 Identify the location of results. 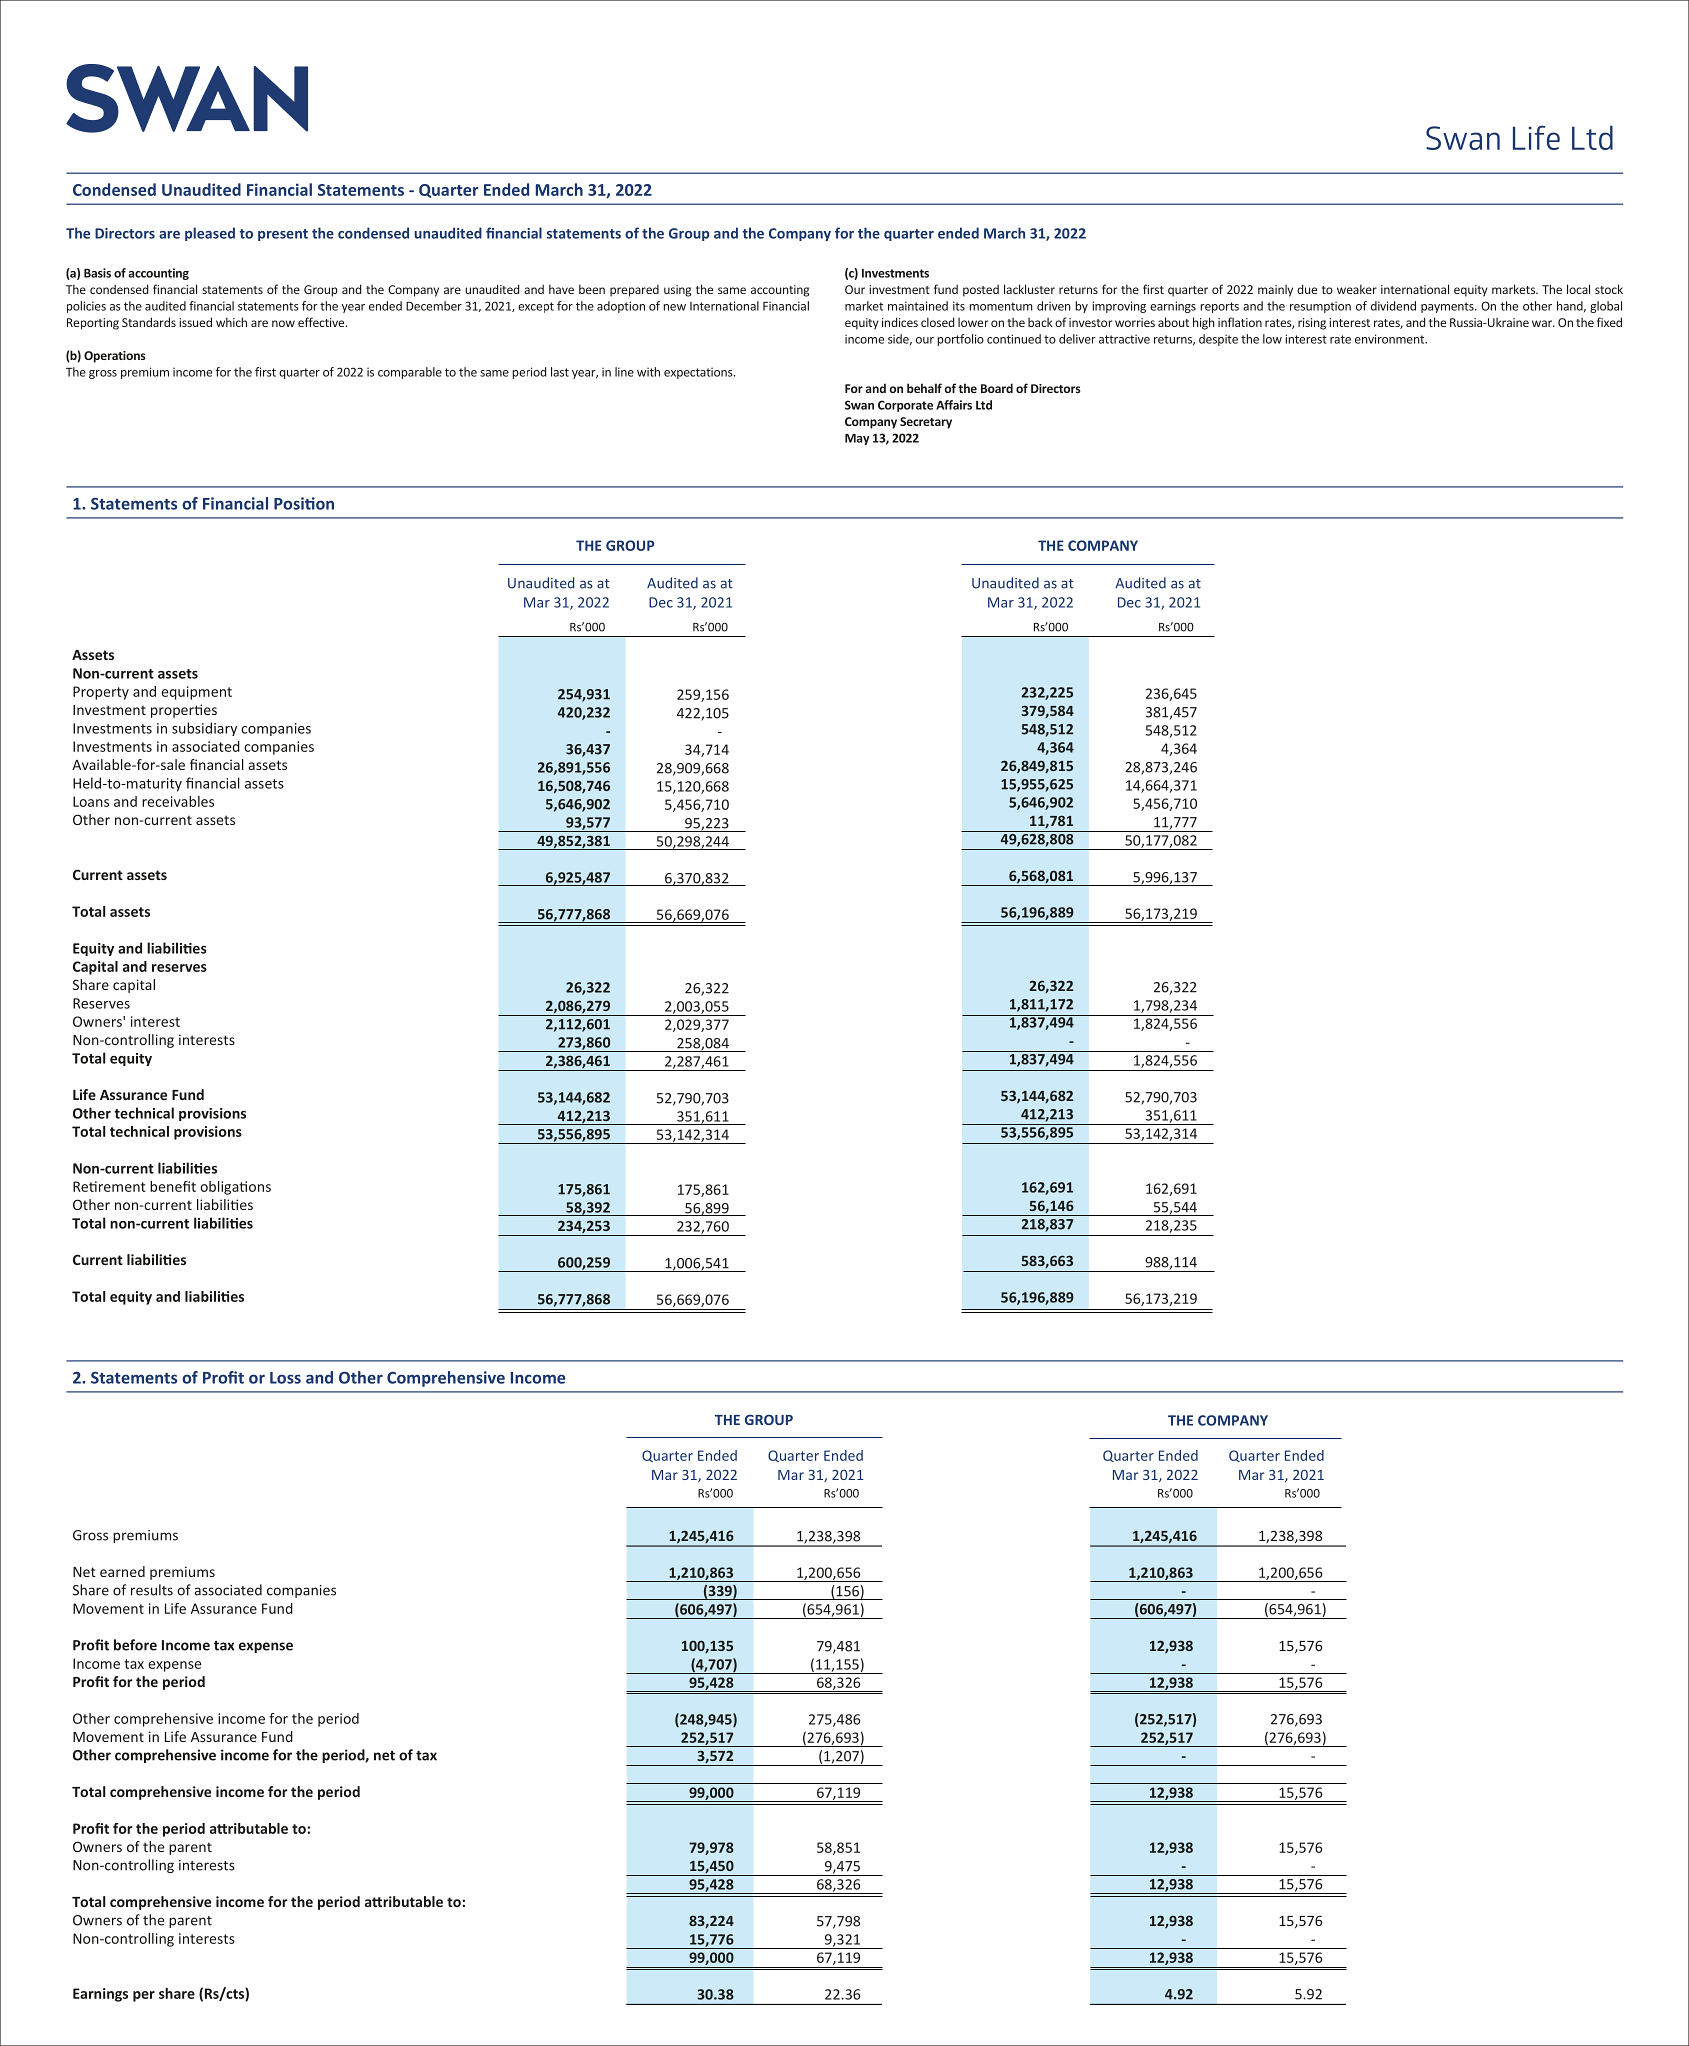
(152, 1590).
